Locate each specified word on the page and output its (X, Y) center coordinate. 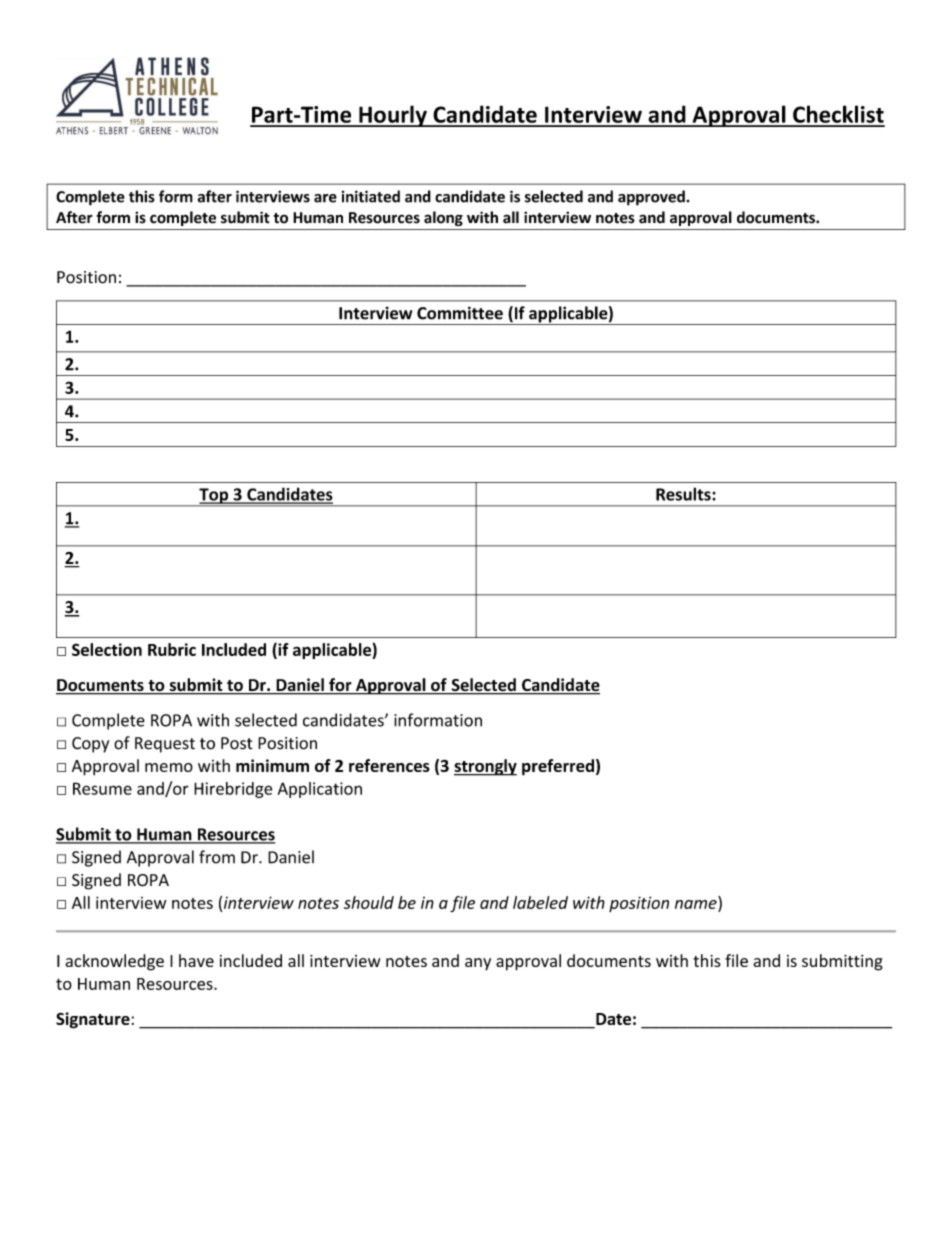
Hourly (393, 116)
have (196, 960)
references (389, 765)
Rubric (172, 649)
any (478, 964)
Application (320, 790)
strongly (485, 767)
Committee (460, 313)
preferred (558, 767)
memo (169, 767)
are (325, 198)
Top (214, 497)
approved (651, 198)
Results (684, 494)
